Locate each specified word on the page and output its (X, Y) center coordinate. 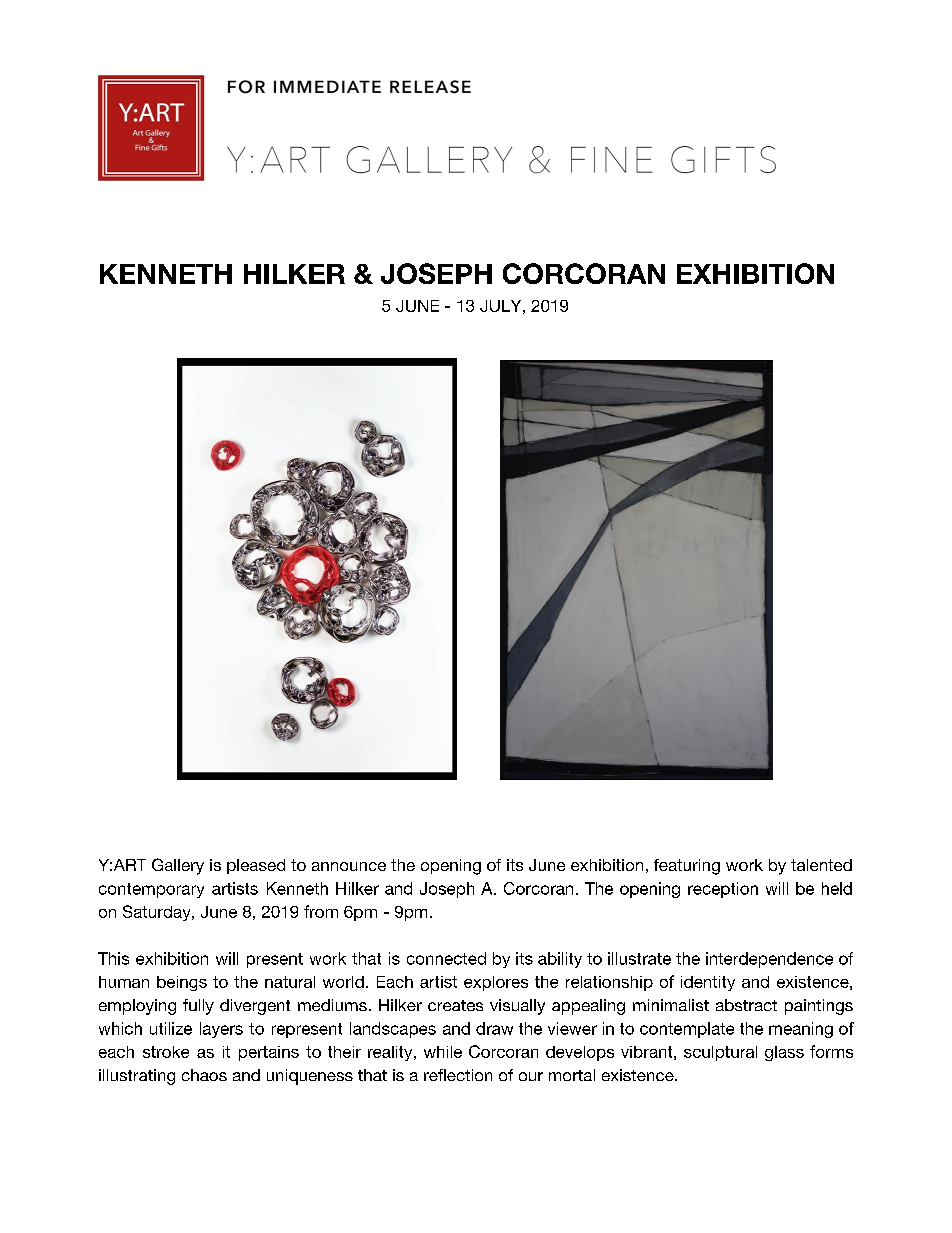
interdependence (769, 960)
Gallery (178, 866)
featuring (687, 867)
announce (349, 866)
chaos (204, 1075)
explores (496, 983)
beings (182, 983)
